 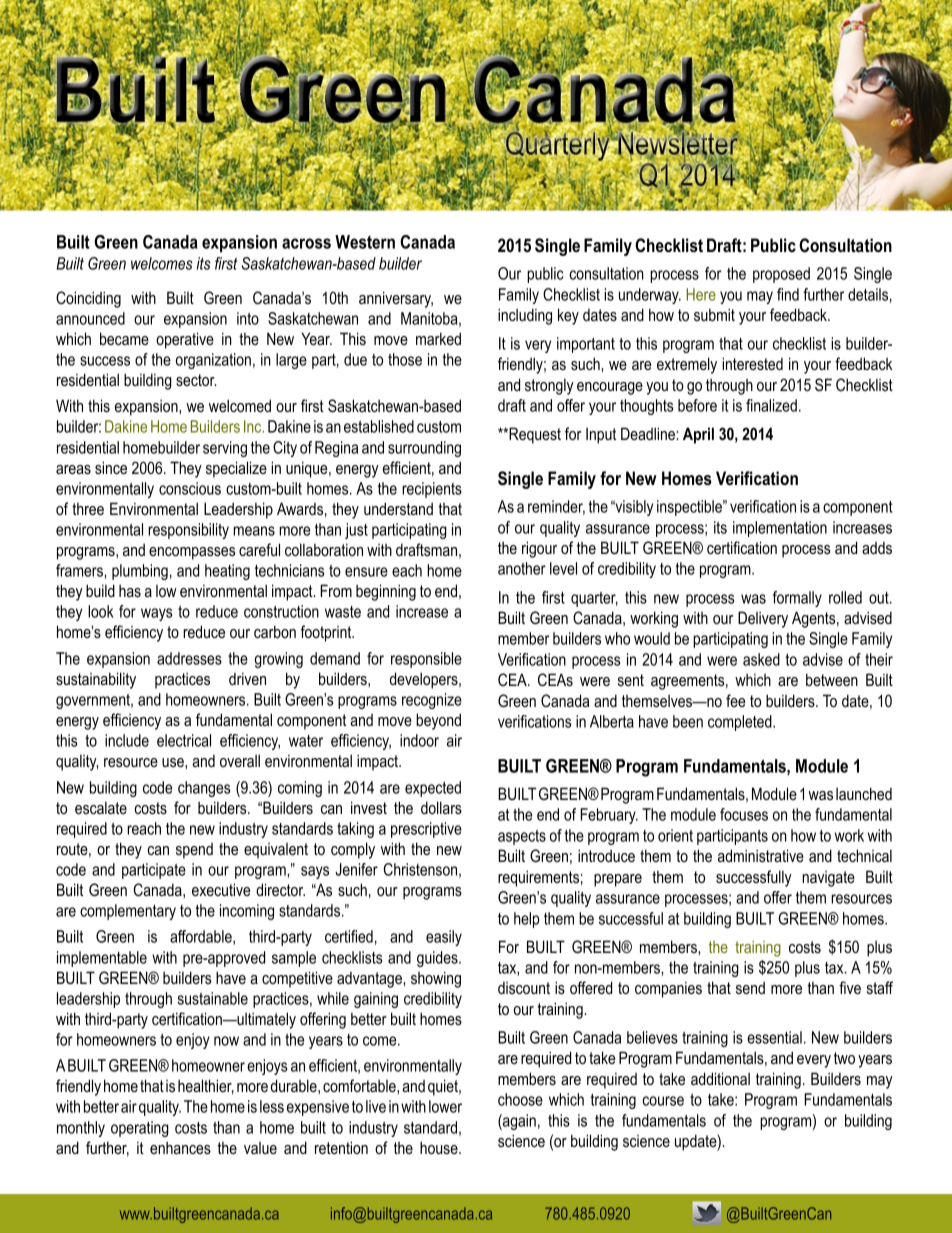 I want to click on including, so click(x=525, y=316).
